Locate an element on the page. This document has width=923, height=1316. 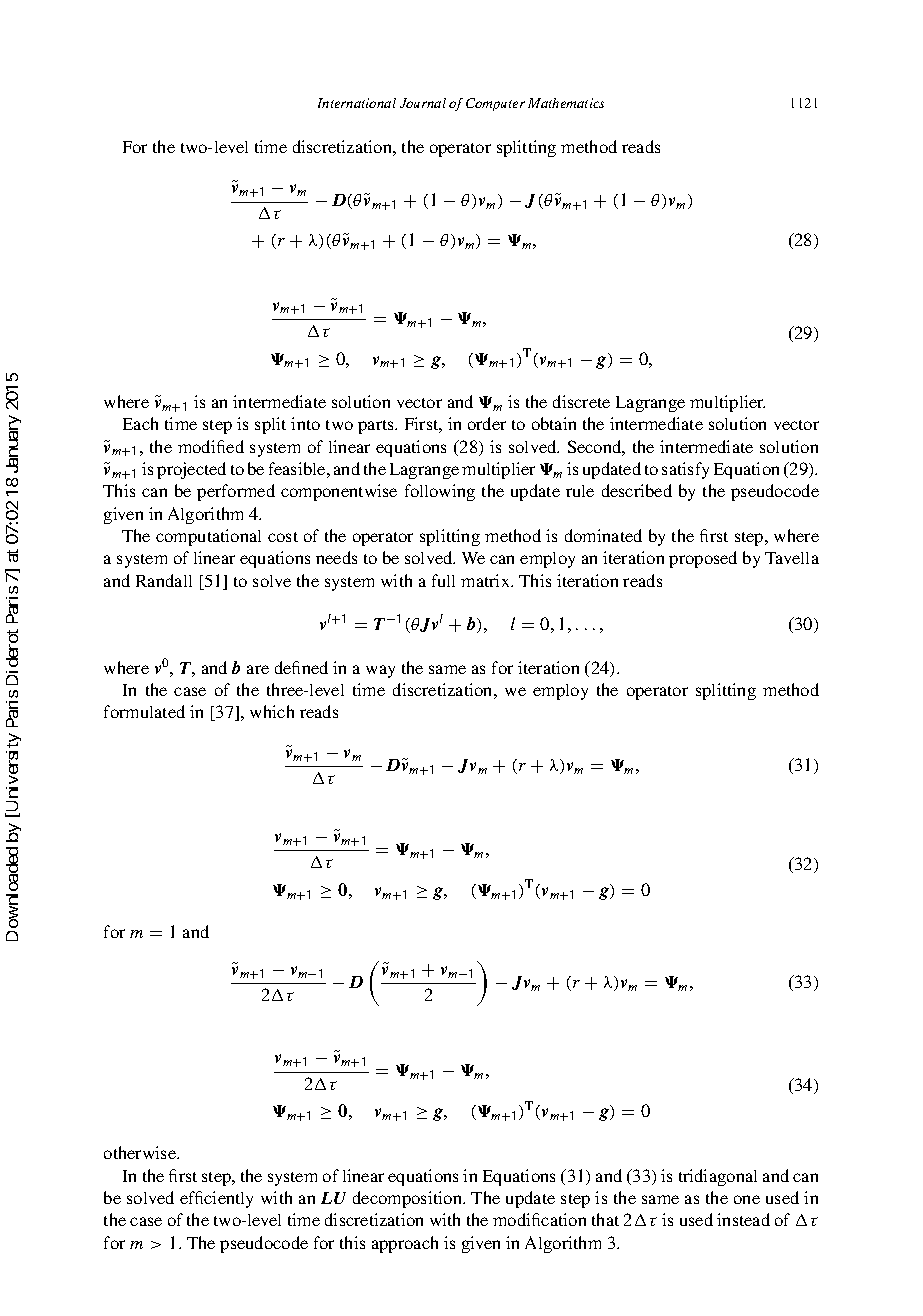
way is located at coordinates (380, 671).
